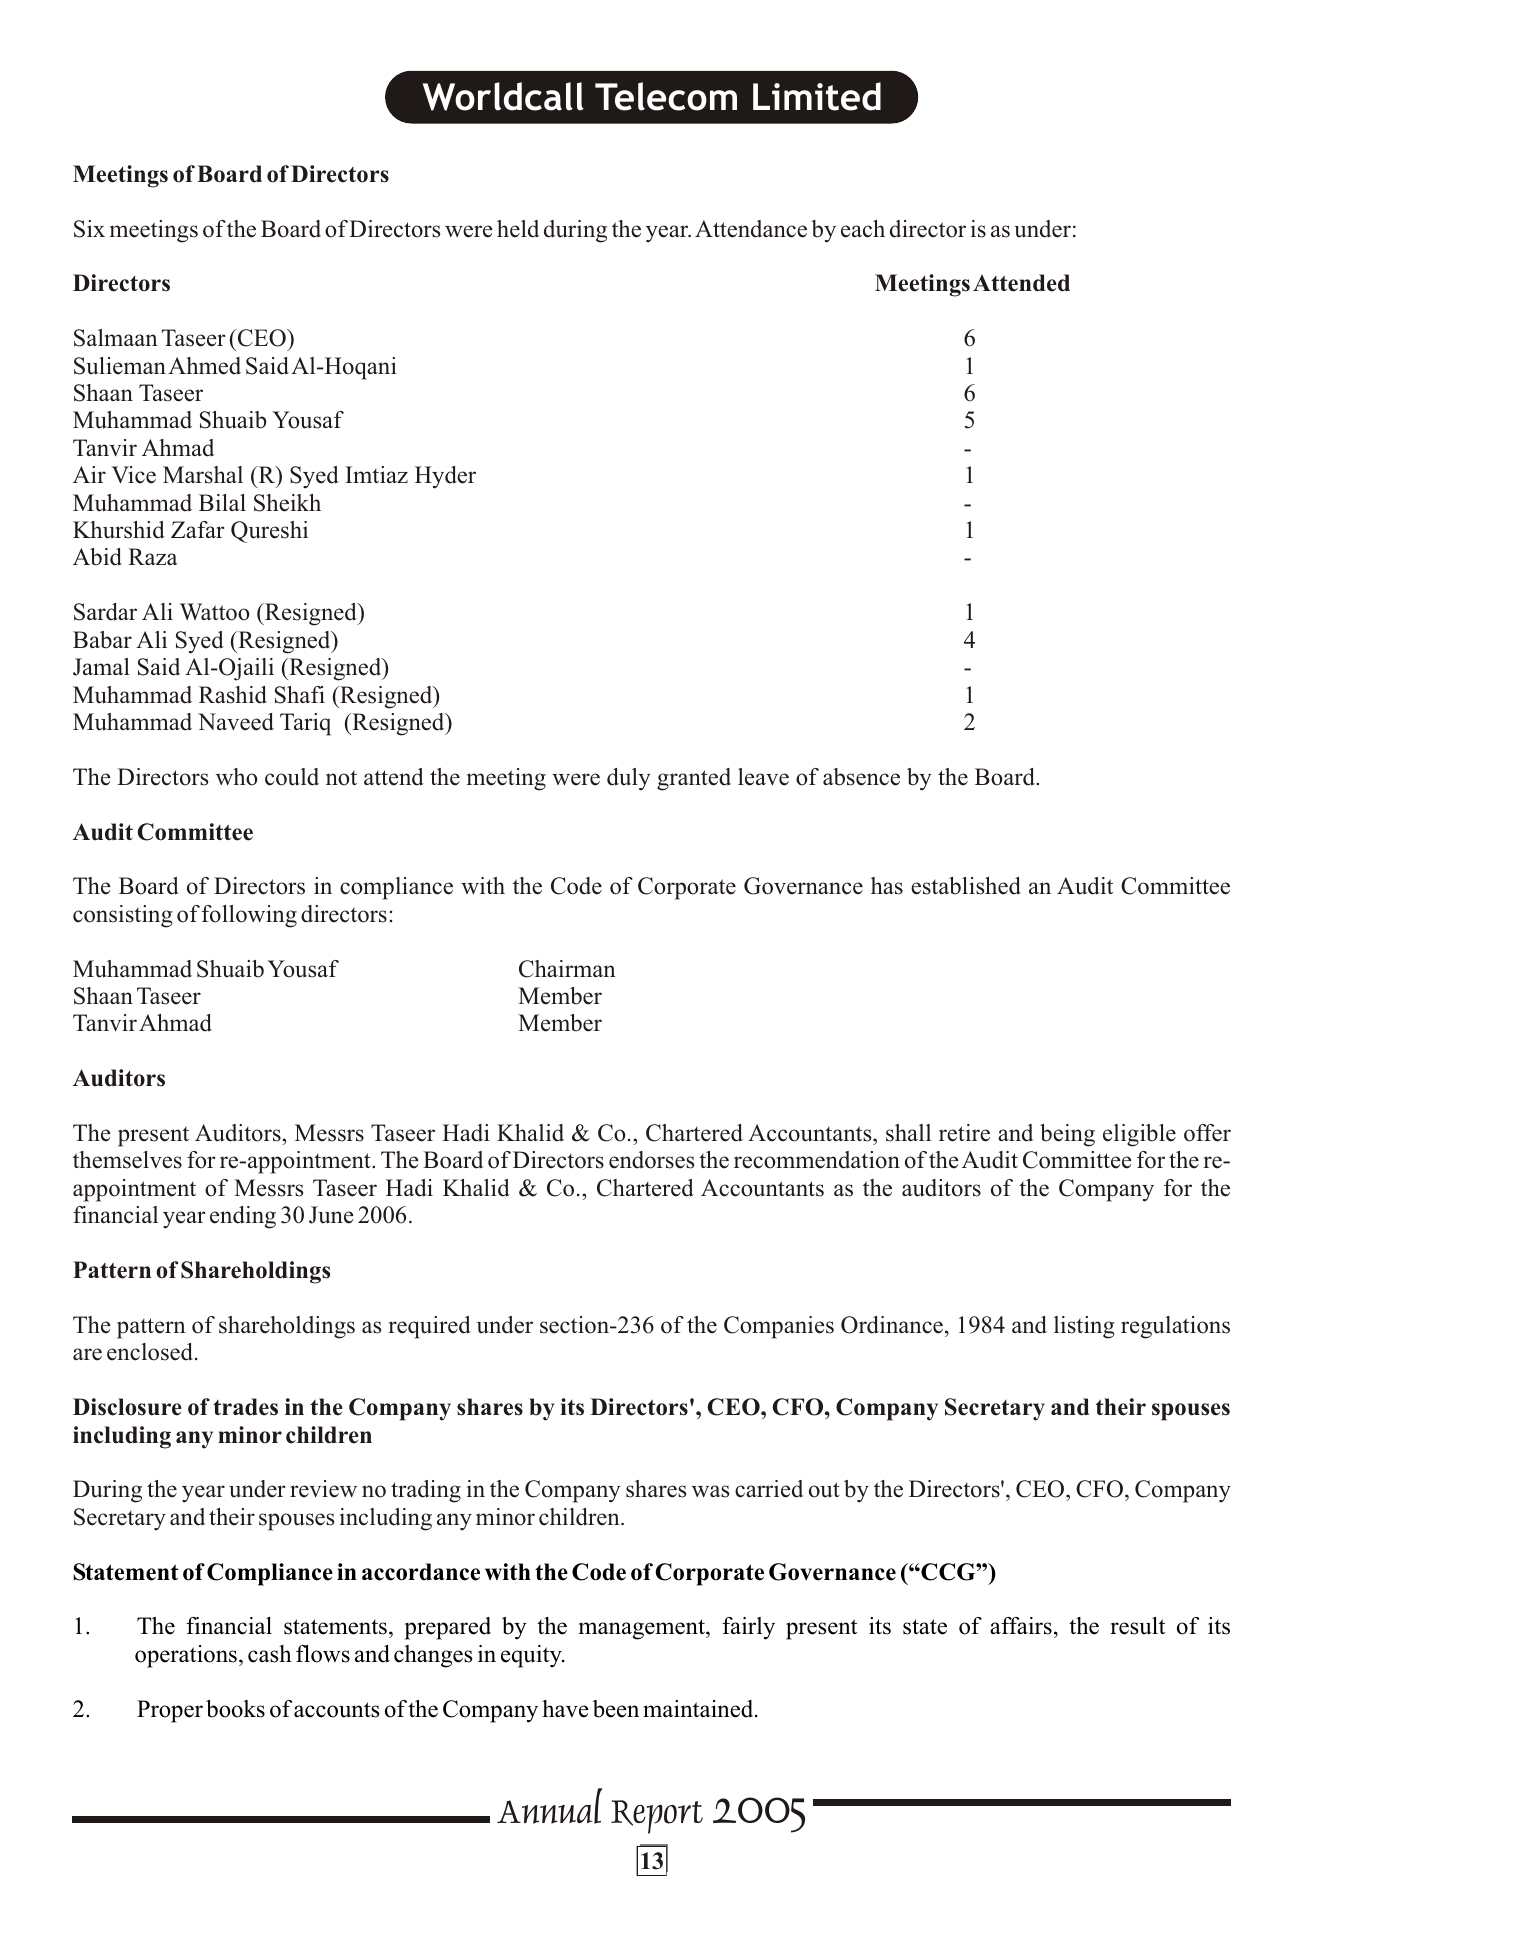 Image resolution: width=1515 pixels, height=1960 pixels. I want to click on affairs, so click(1021, 1626).
